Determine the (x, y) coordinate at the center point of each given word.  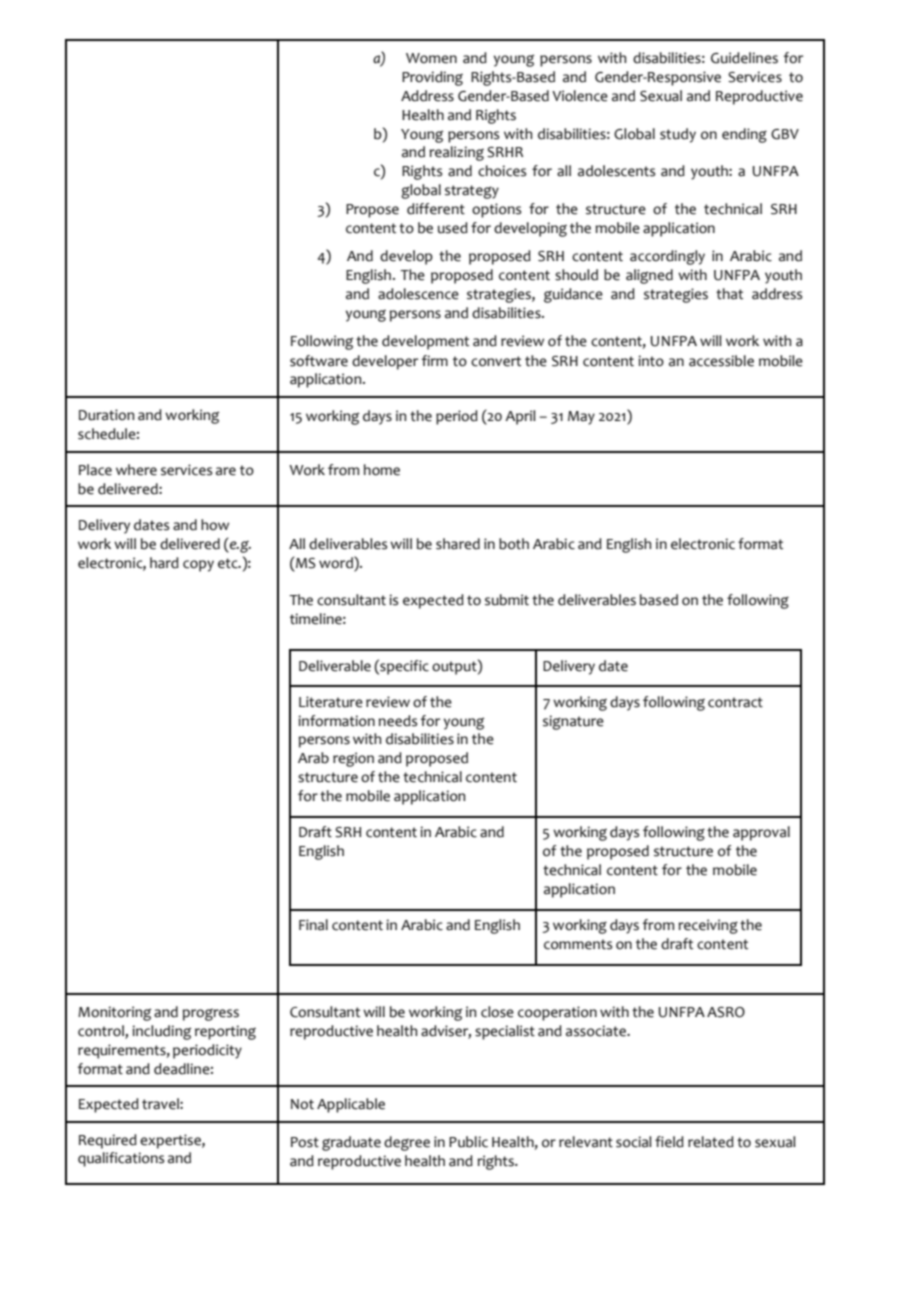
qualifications (121, 1159)
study (678, 135)
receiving (708, 926)
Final (313, 925)
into (651, 361)
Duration (106, 415)
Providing (432, 78)
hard (164, 563)
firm (435, 360)
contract (735, 702)
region (353, 759)
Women (431, 58)
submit (507, 600)
